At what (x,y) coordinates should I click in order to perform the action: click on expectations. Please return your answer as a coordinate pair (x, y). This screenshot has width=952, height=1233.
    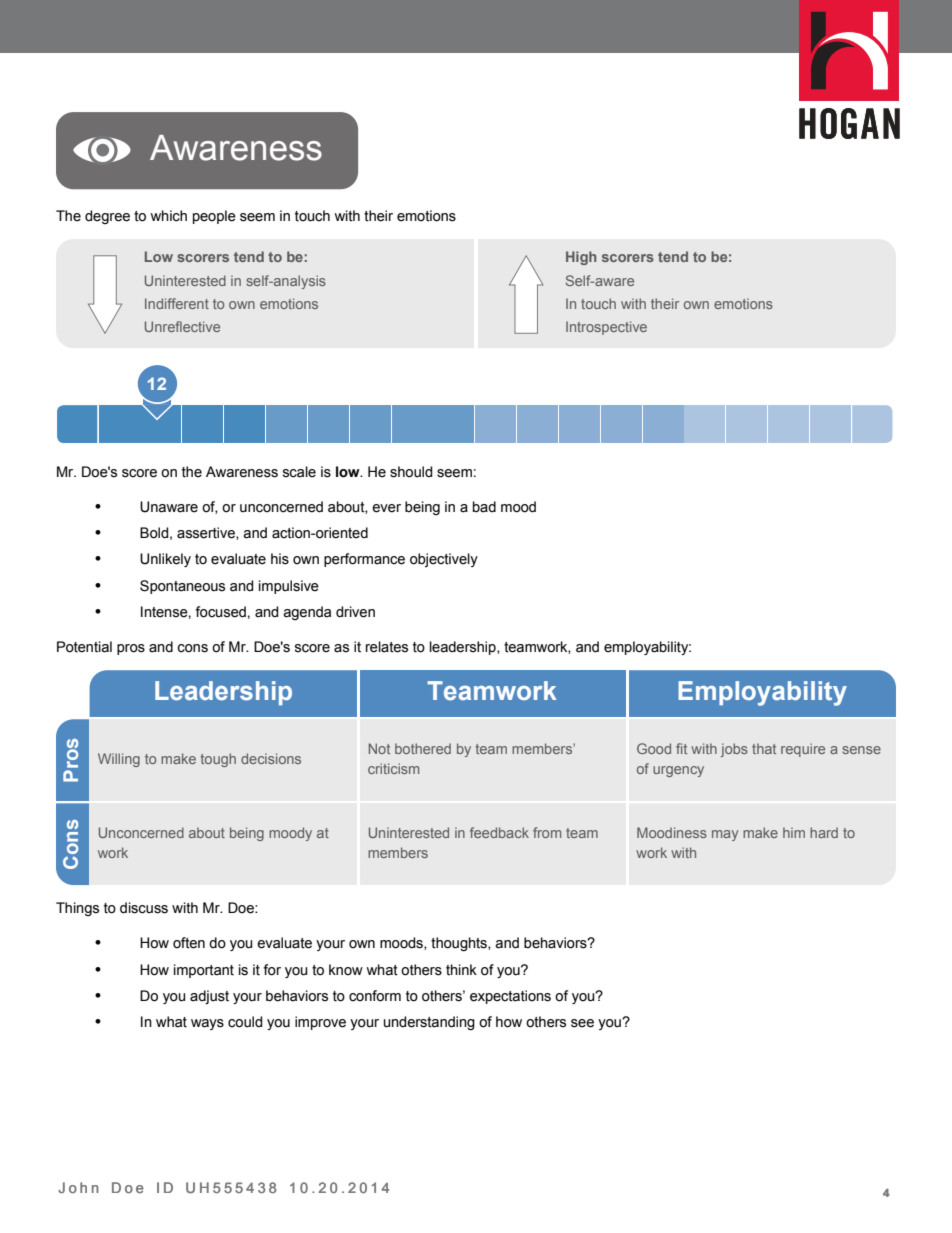
    Looking at the image, I should click on (510, 997).
